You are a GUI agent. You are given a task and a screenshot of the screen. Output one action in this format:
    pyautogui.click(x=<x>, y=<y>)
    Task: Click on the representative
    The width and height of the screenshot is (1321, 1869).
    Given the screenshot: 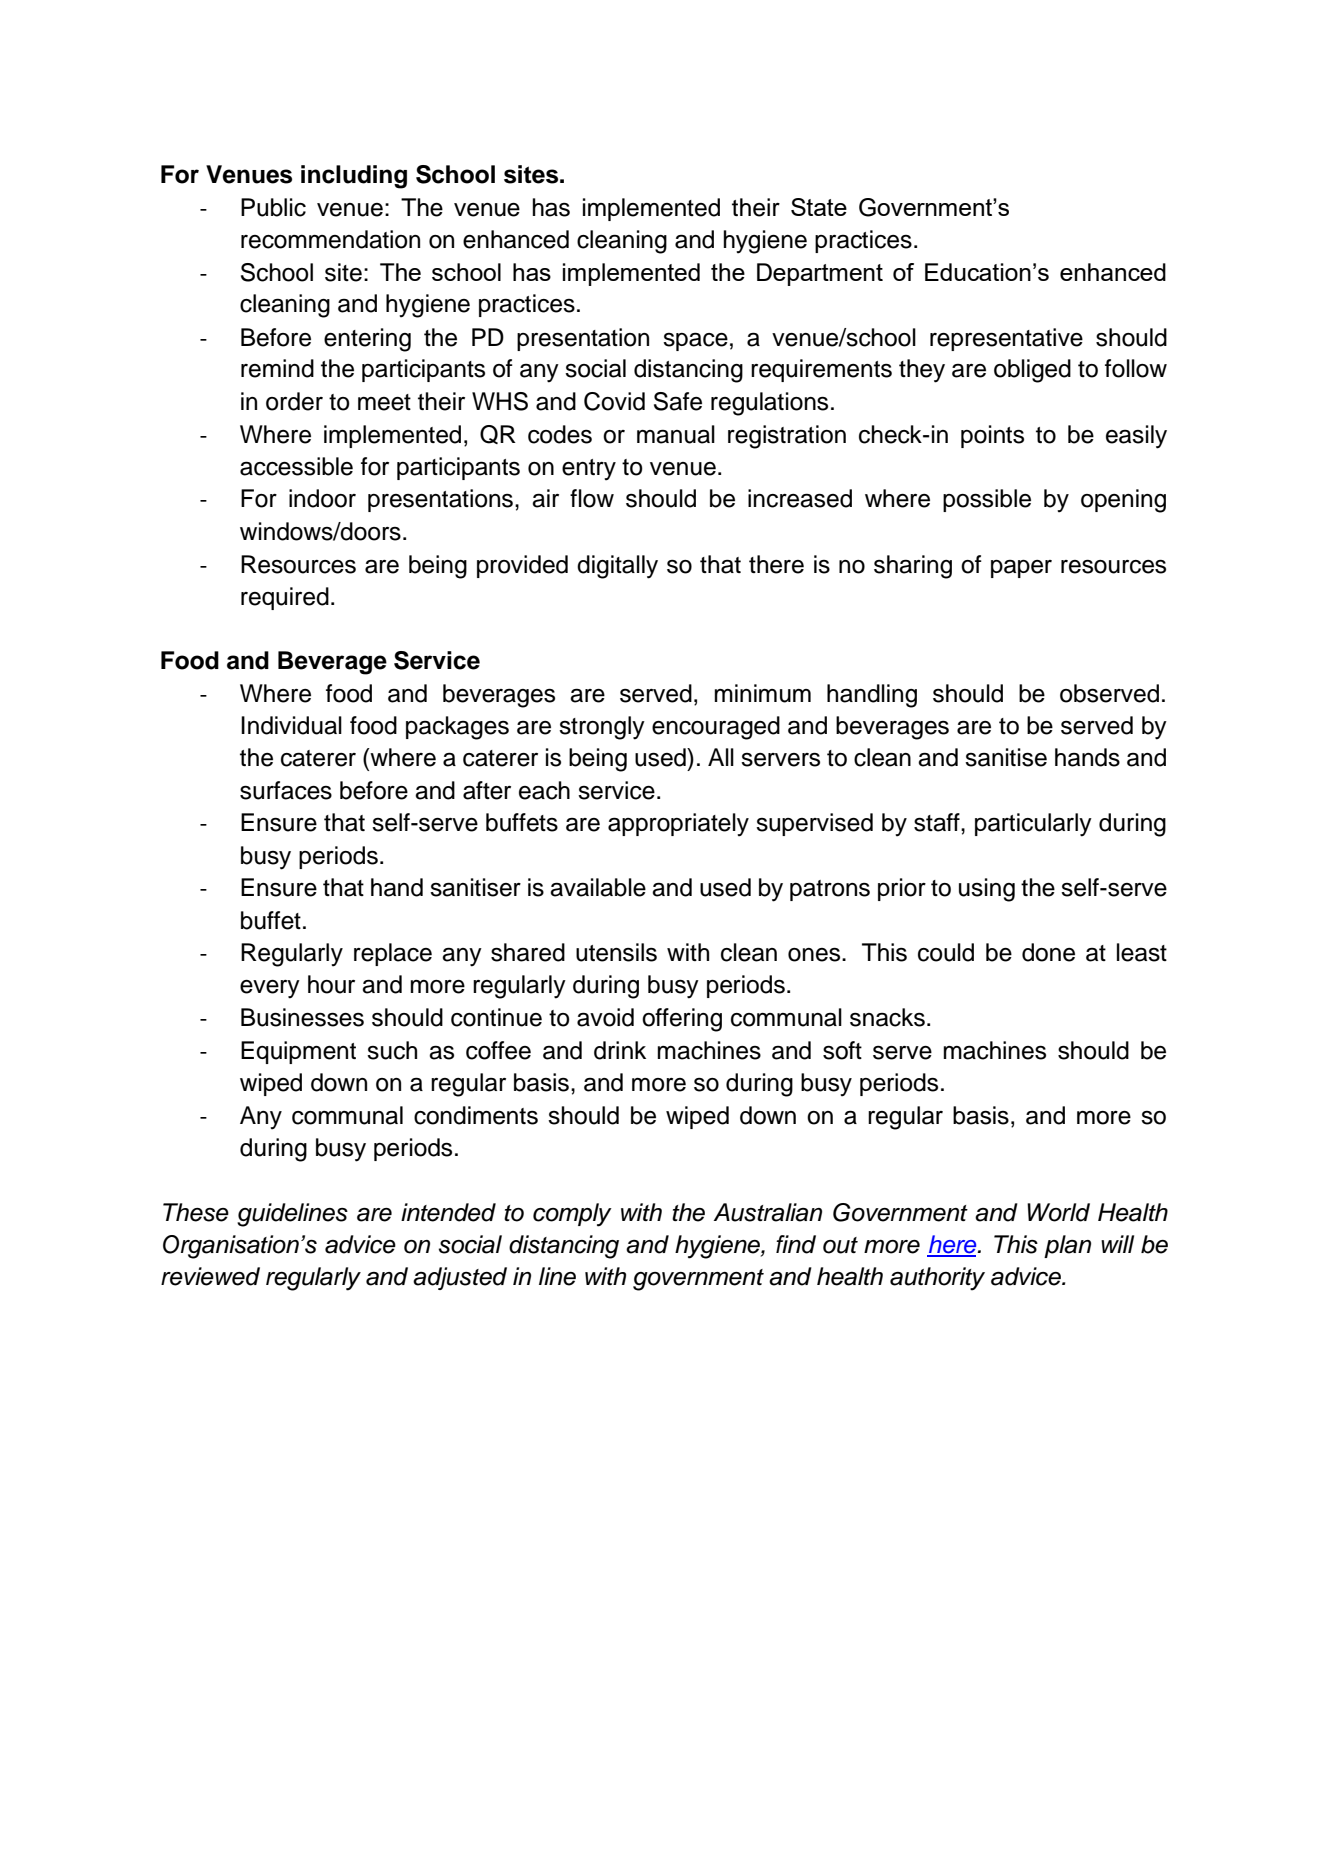 What is the action you would take?
    pyautogui.click(x=1006, y=339)
